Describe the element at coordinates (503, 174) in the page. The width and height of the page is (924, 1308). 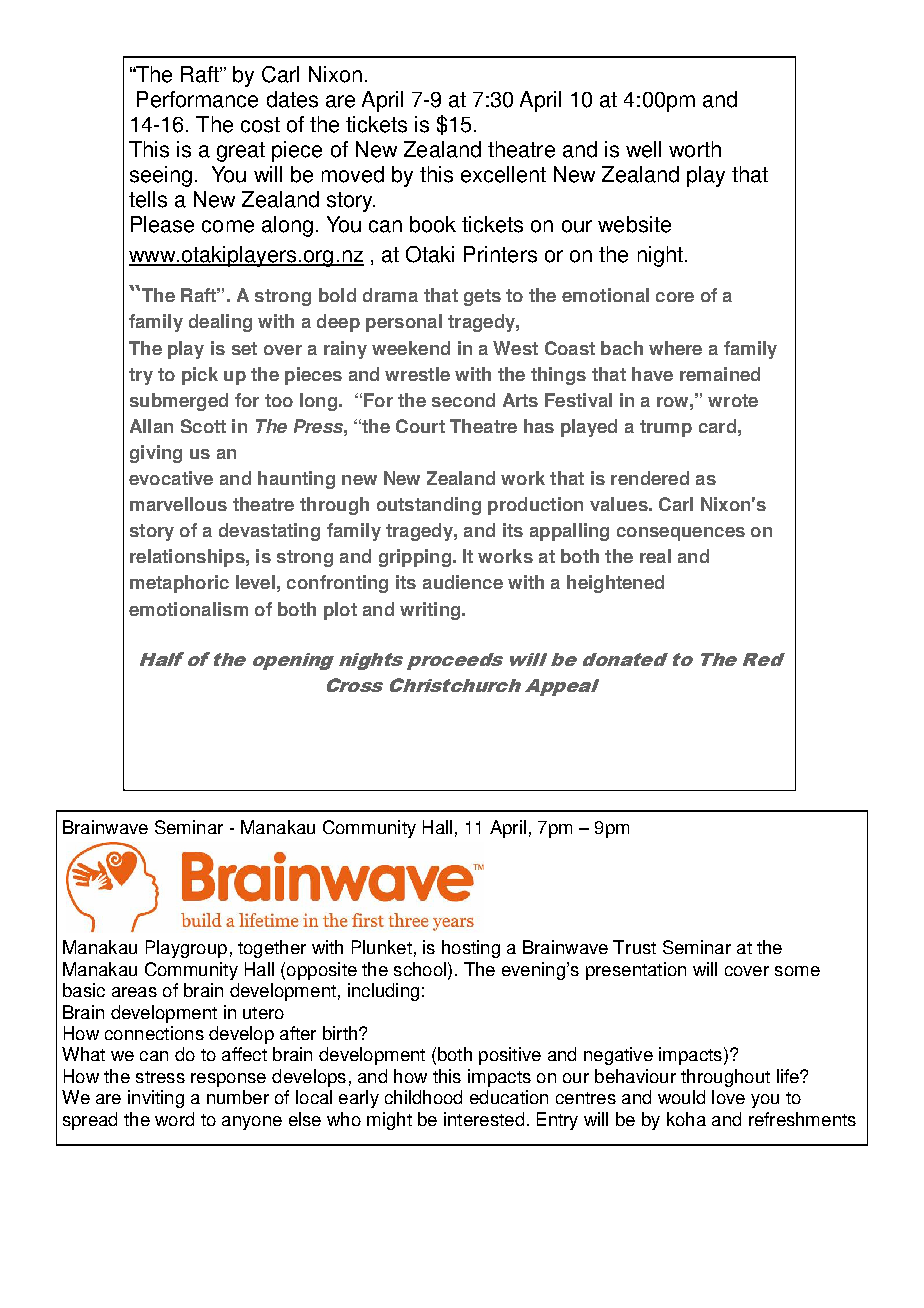
I see `excellent` at that location.
